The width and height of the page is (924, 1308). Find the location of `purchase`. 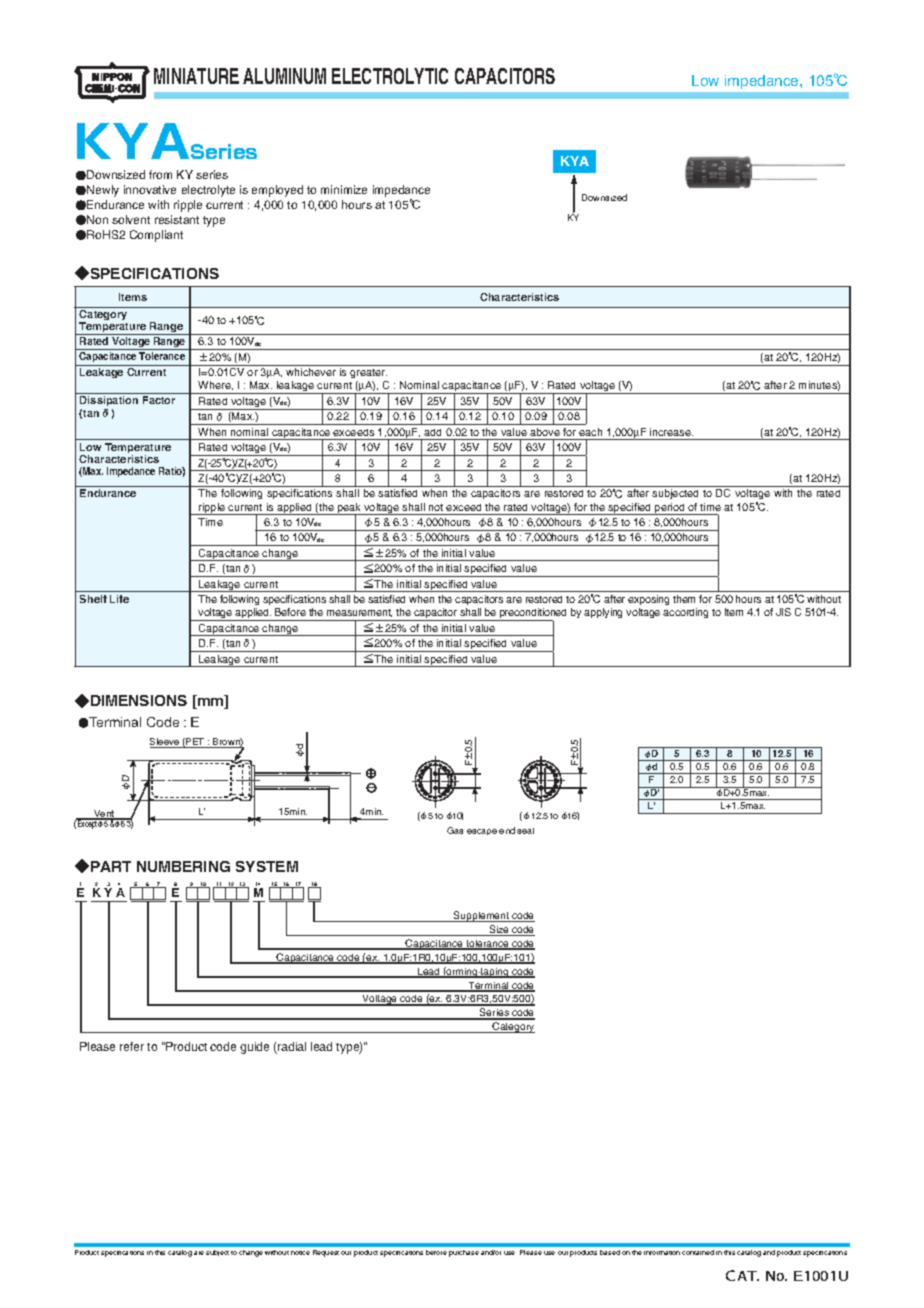

purchase is located at coordinates (464, 1253).
